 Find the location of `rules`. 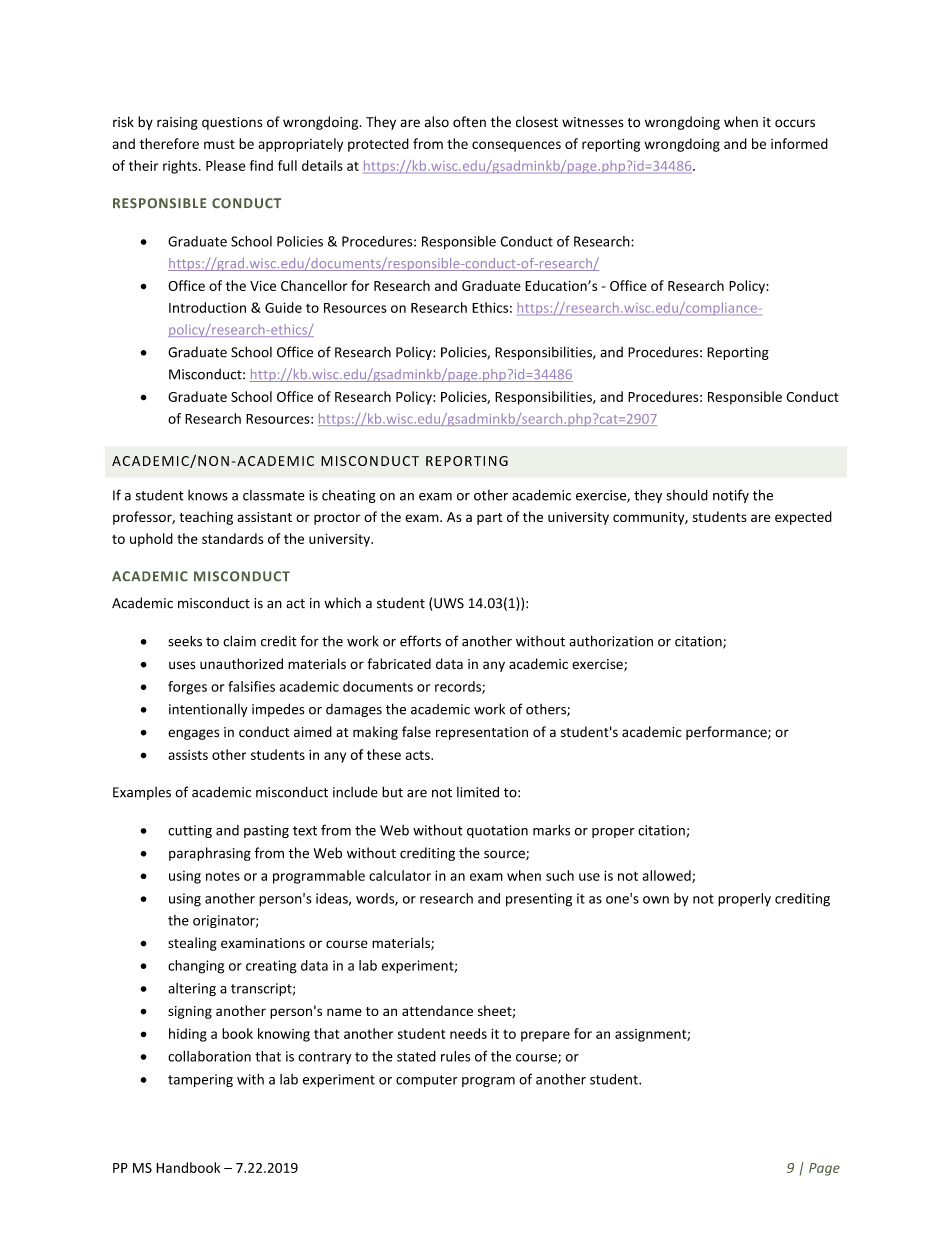

rules is located at coordinates (455, 1056).
